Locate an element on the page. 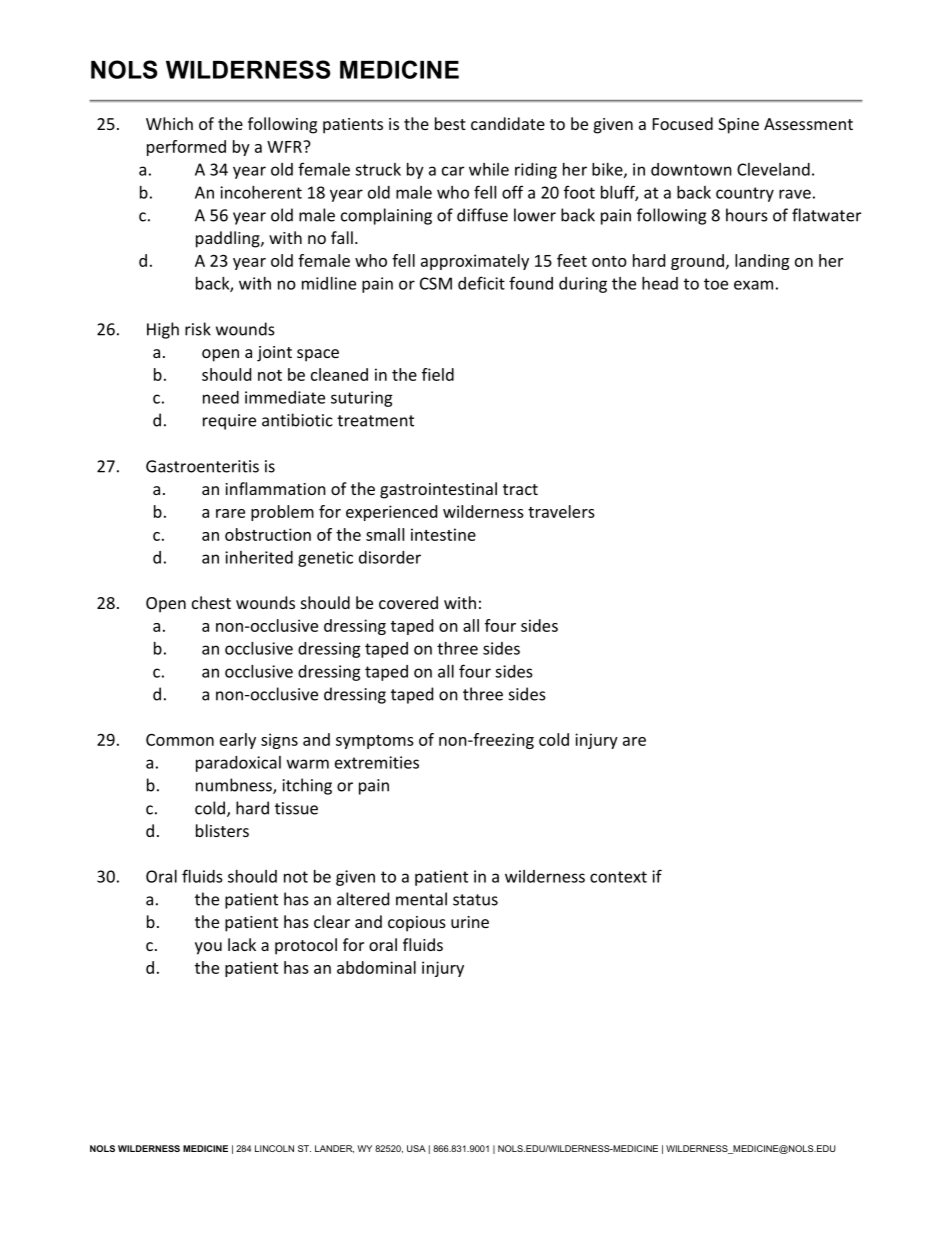  incoherent is located at coordinates (261, 192).
